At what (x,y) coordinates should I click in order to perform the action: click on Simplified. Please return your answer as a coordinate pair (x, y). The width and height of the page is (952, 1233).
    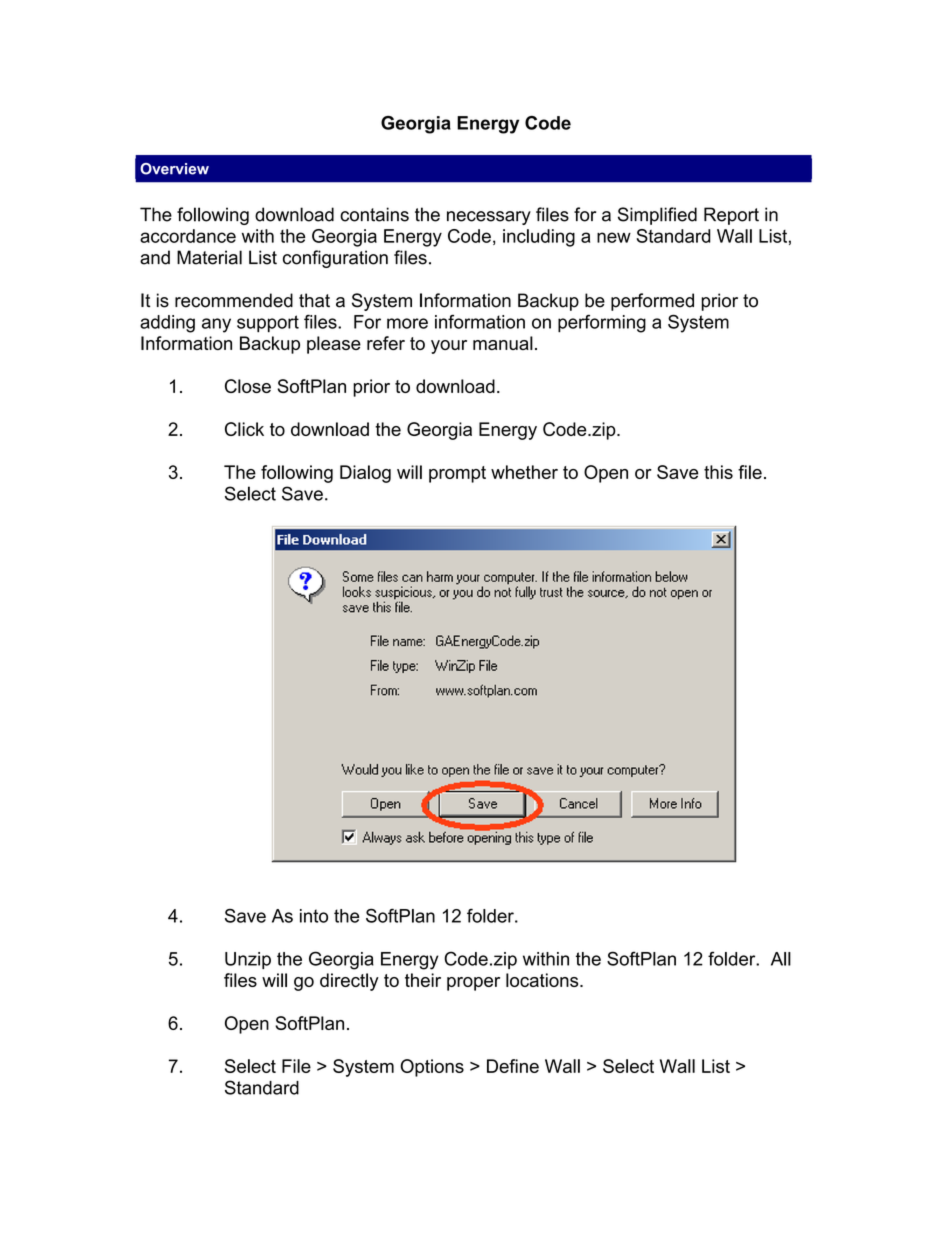
    Looking at the image, I should click on (657, 216).
